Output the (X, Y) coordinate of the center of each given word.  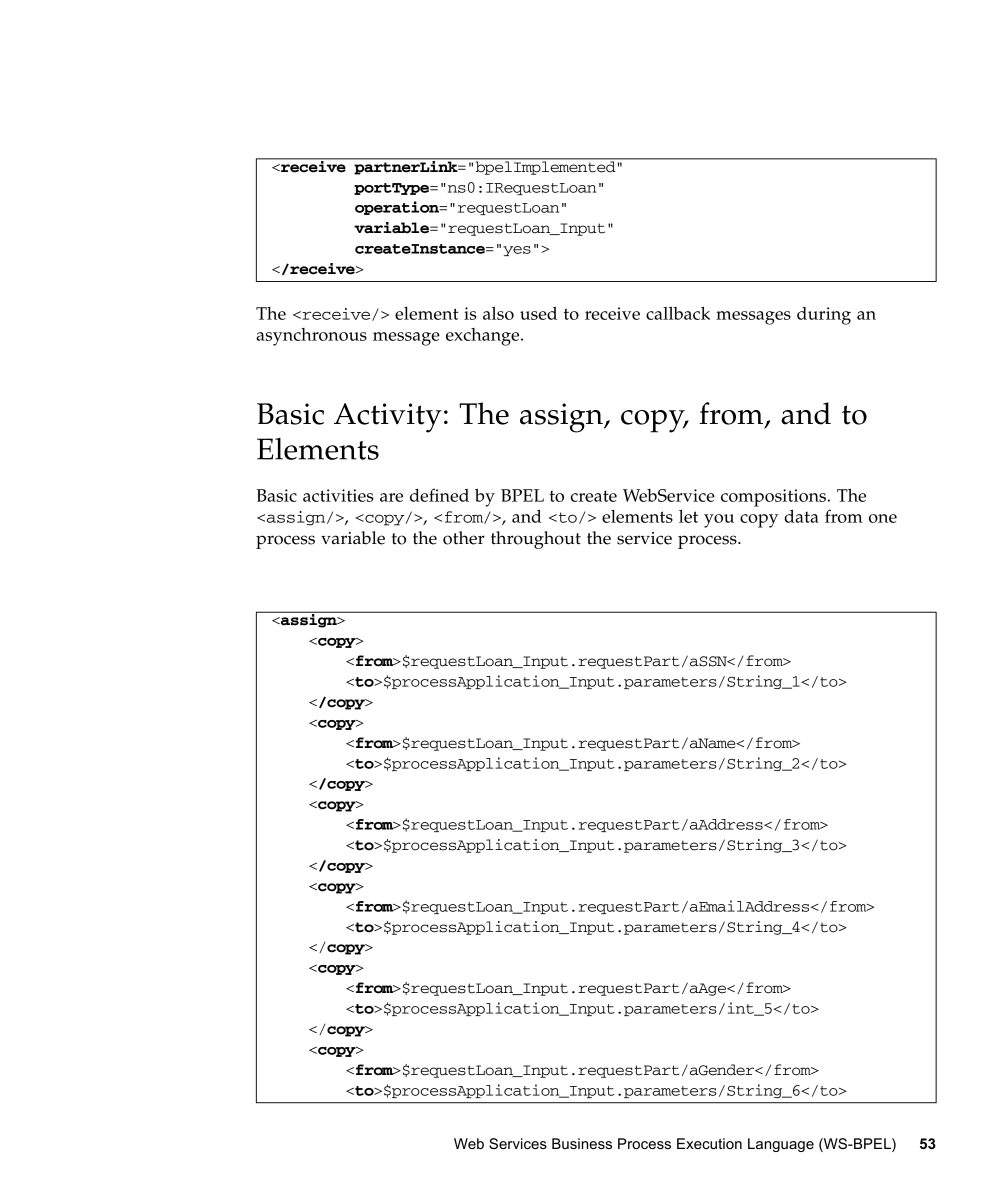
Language (781, 1145)
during (824, 316)
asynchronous (311, 337)
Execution (709, 1143)
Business (582, 1143)
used (538, 313)
